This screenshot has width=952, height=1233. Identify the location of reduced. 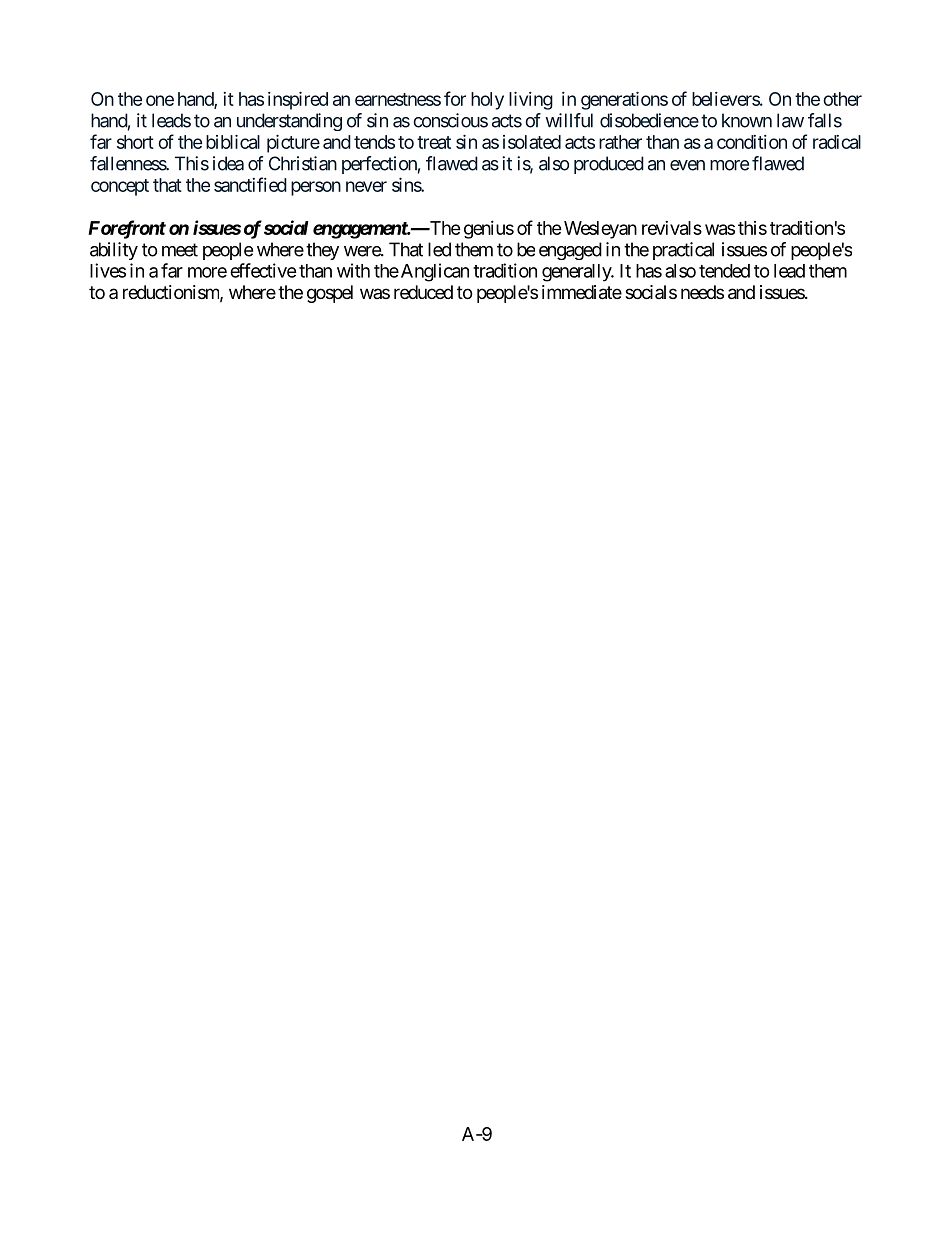
(423, 292).
